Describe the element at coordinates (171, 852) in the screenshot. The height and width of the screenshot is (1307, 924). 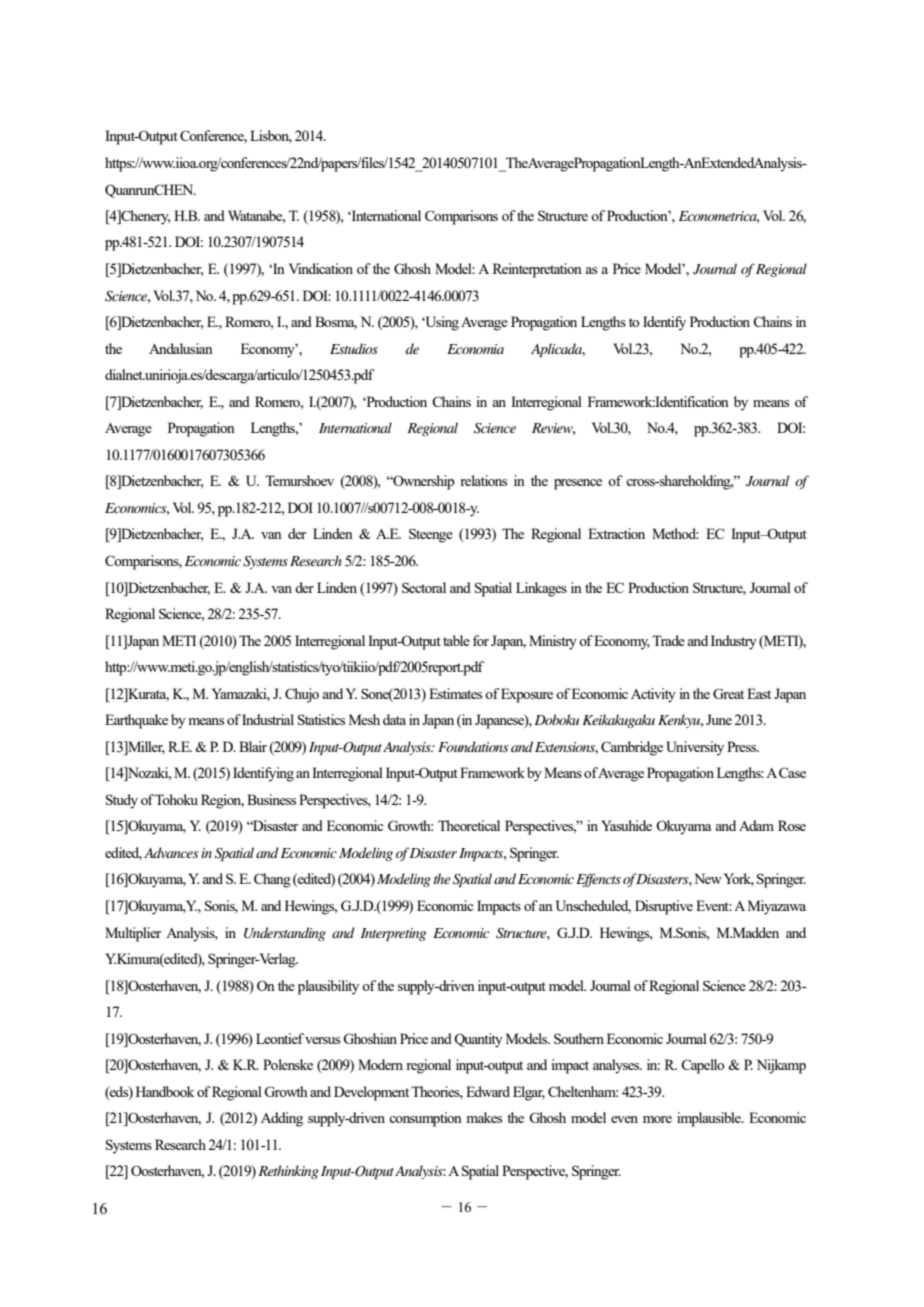
I see `Advances` at that location.
